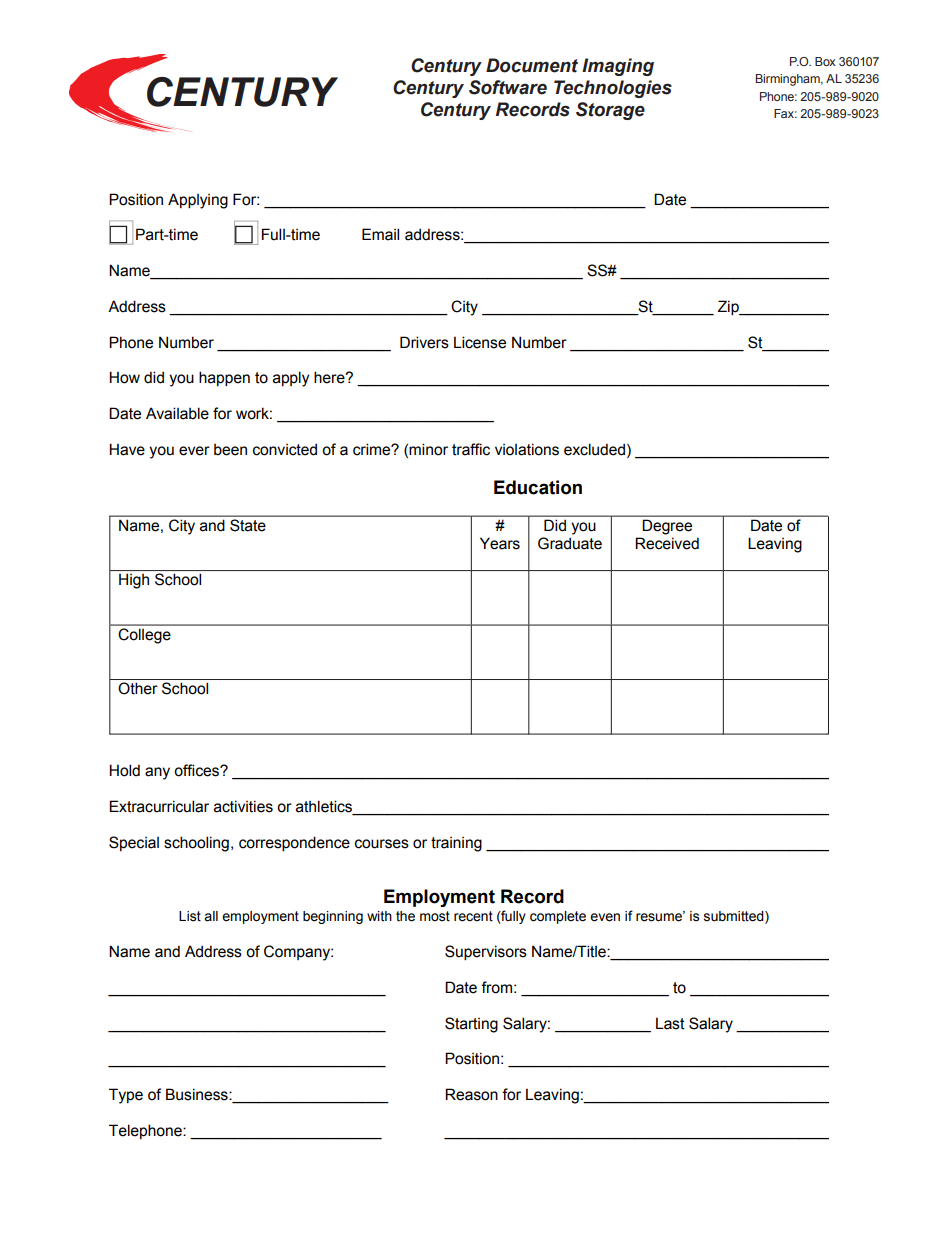 The width and height of the page is (952, 1233). I want to click on Box, so click(825, 61).
